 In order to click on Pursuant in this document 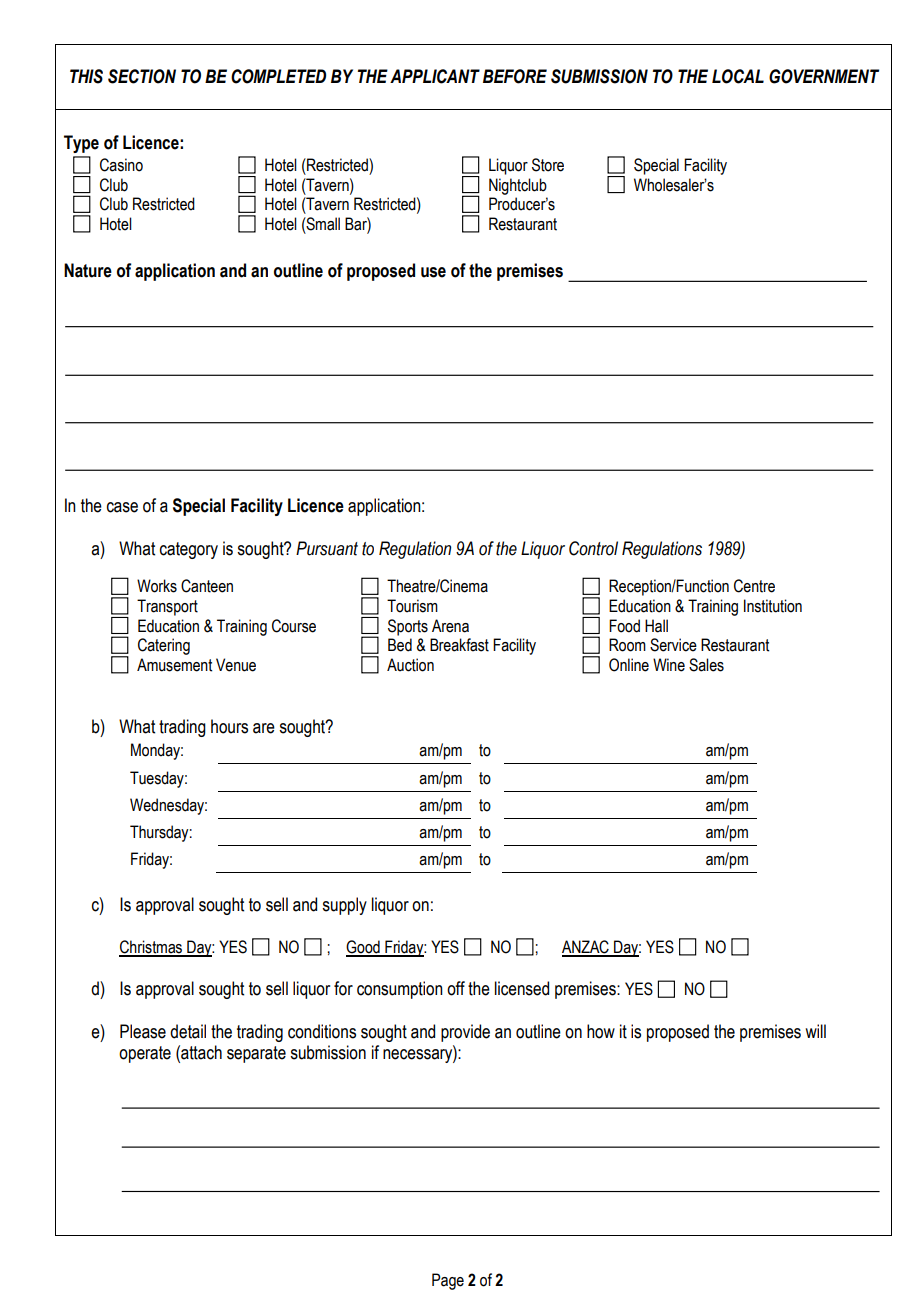, I will do `click(327, 548)`.
